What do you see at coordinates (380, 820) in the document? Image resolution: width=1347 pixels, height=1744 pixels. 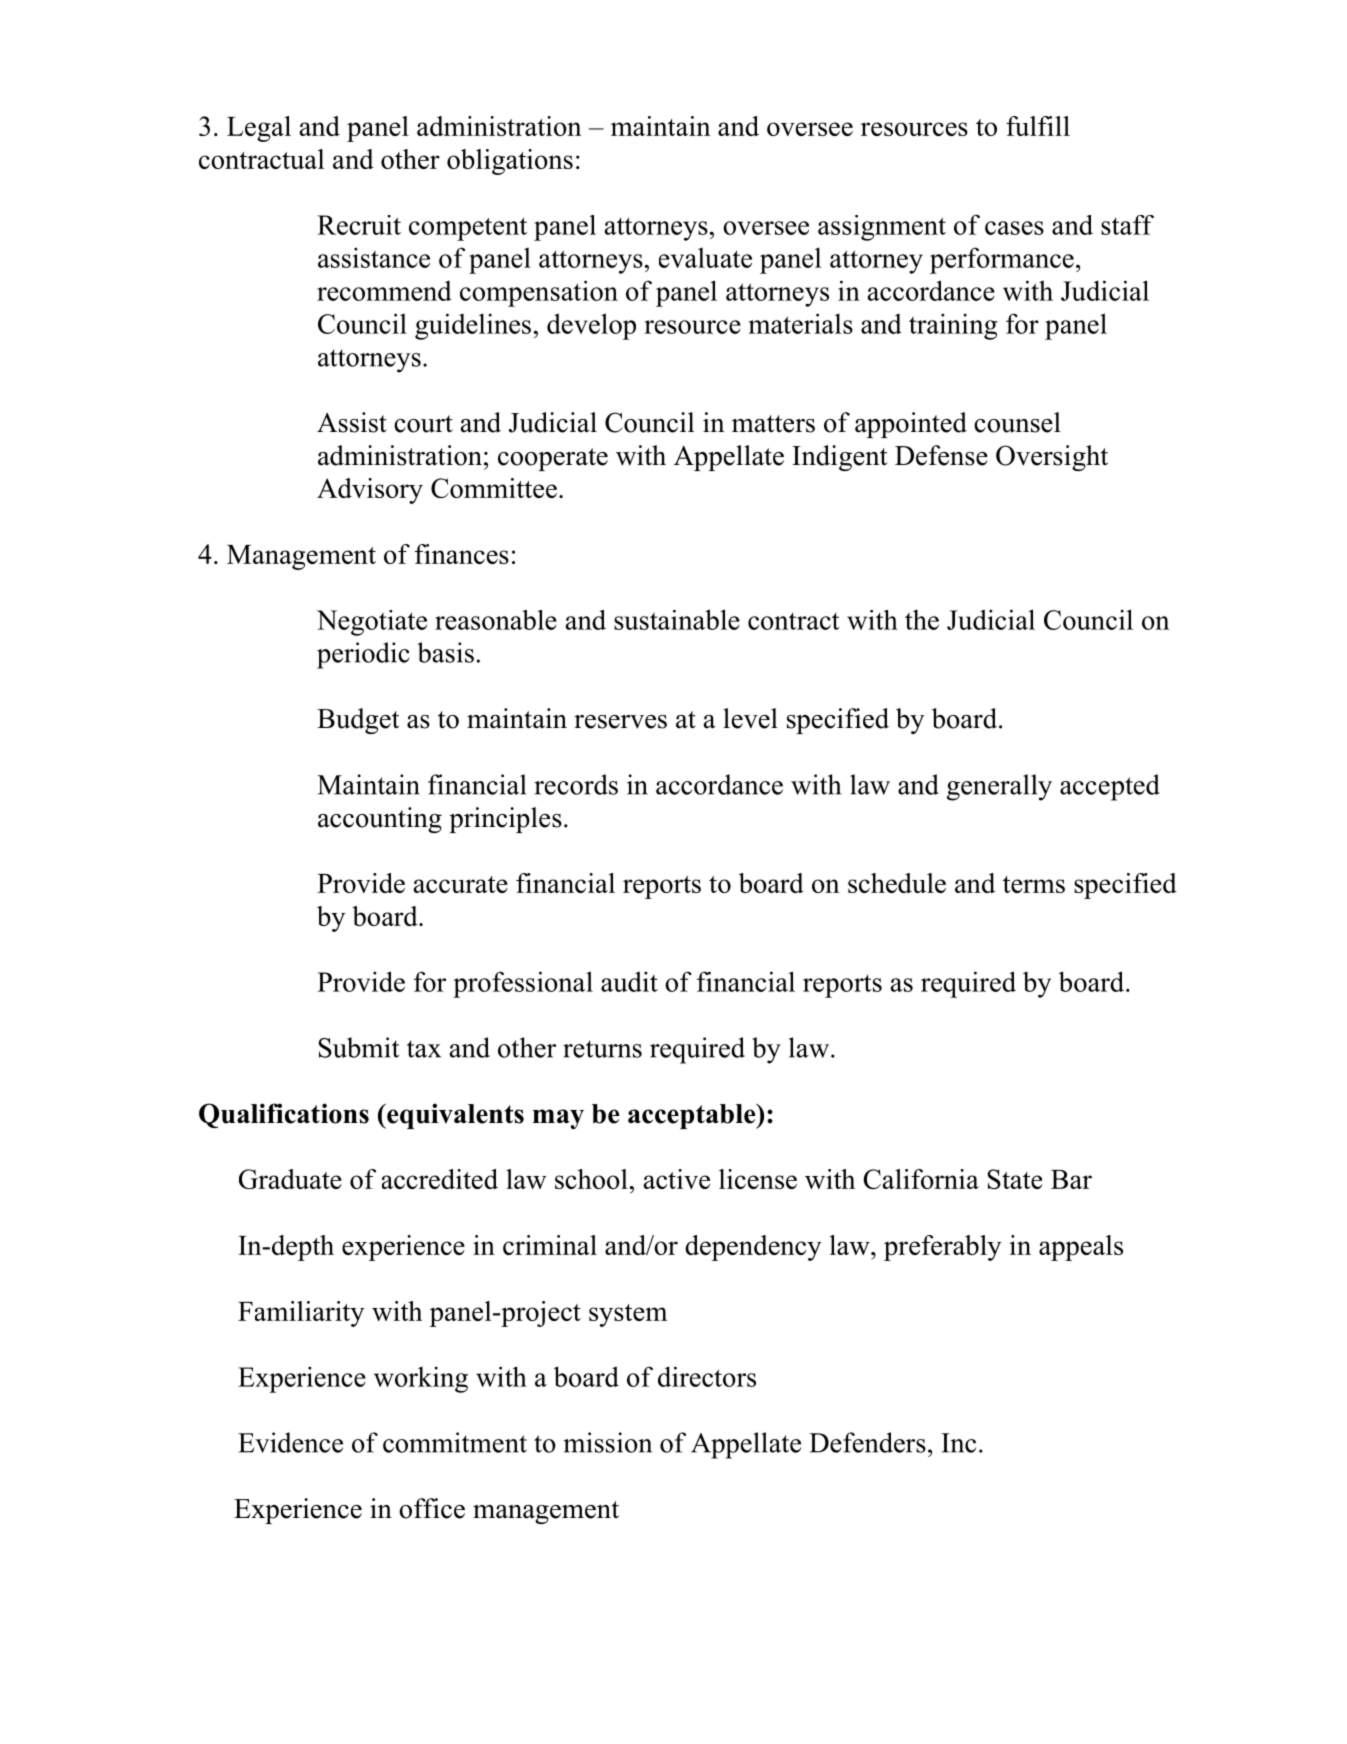 I see `accounting` at bounding box center [380, 820].
